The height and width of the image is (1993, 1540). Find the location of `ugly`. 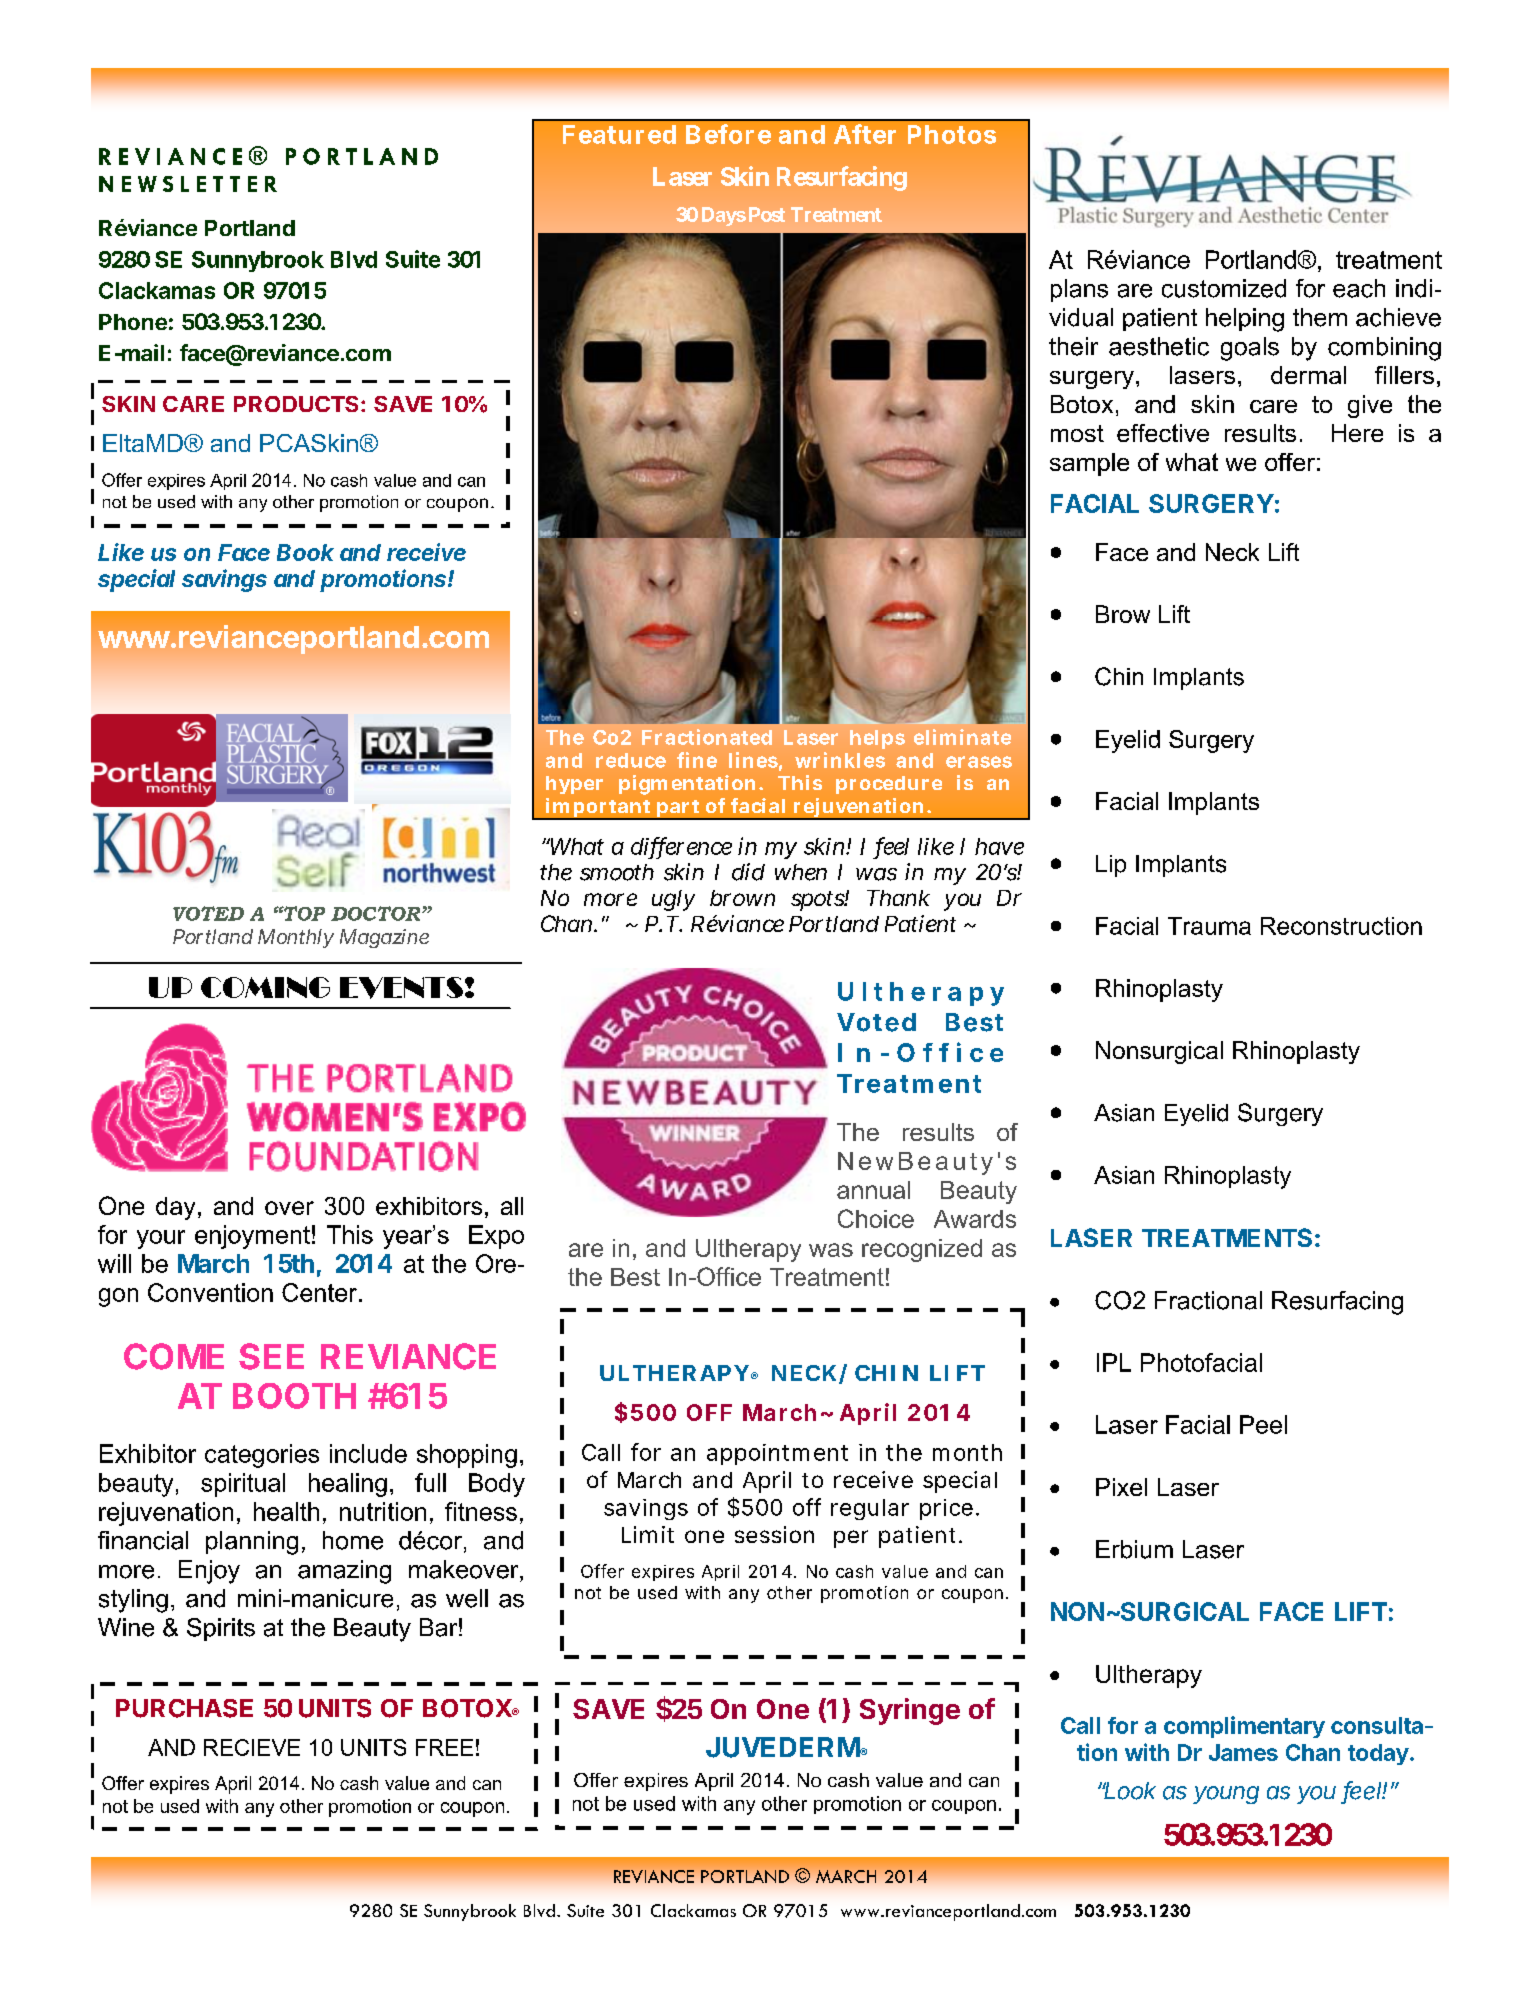

ugly is located at coordinates (673, 900).
